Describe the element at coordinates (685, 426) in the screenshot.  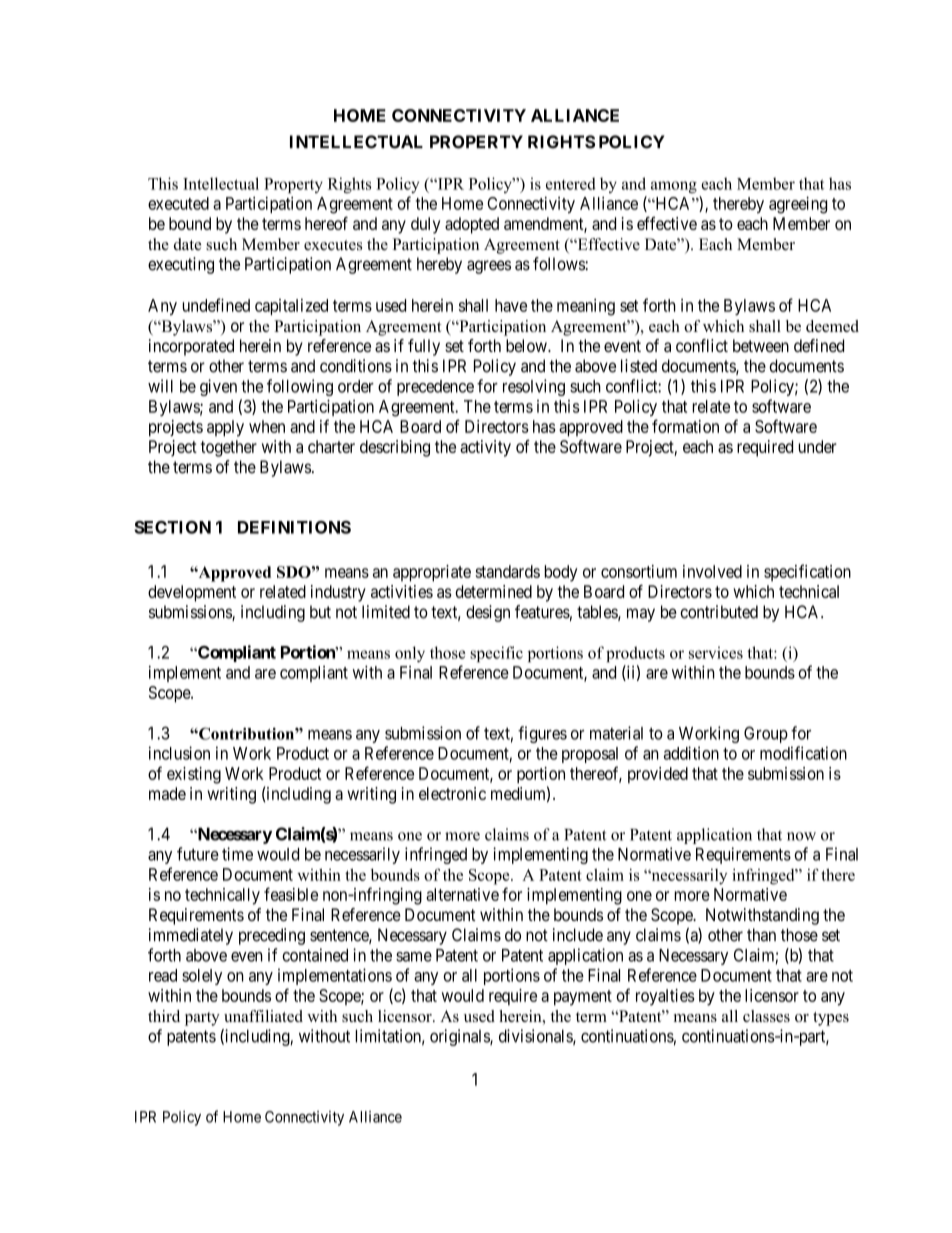
I see `formation` at that location.
